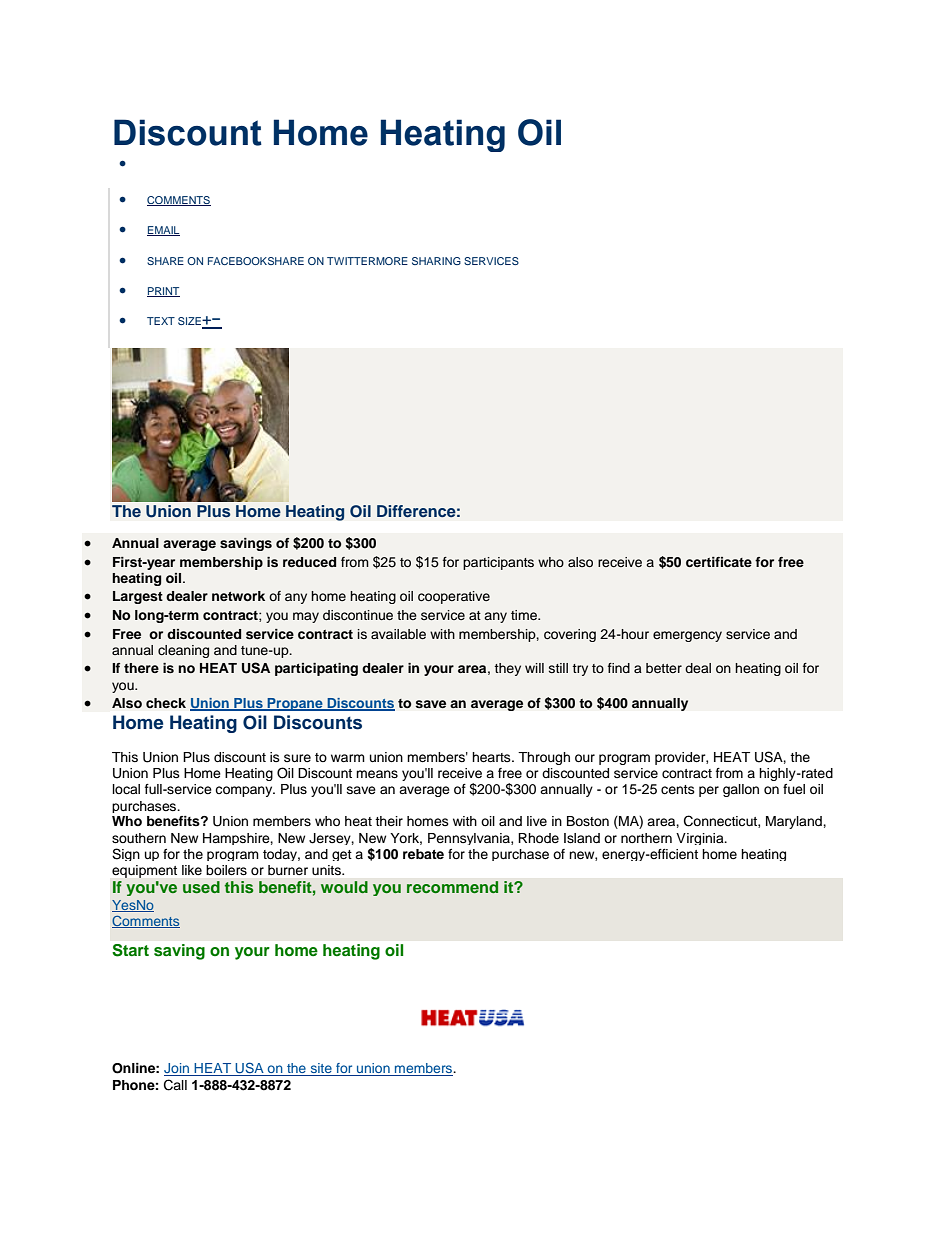  Describe the element at coordinates (321, 1069) in the page. I see `site` at that location.
